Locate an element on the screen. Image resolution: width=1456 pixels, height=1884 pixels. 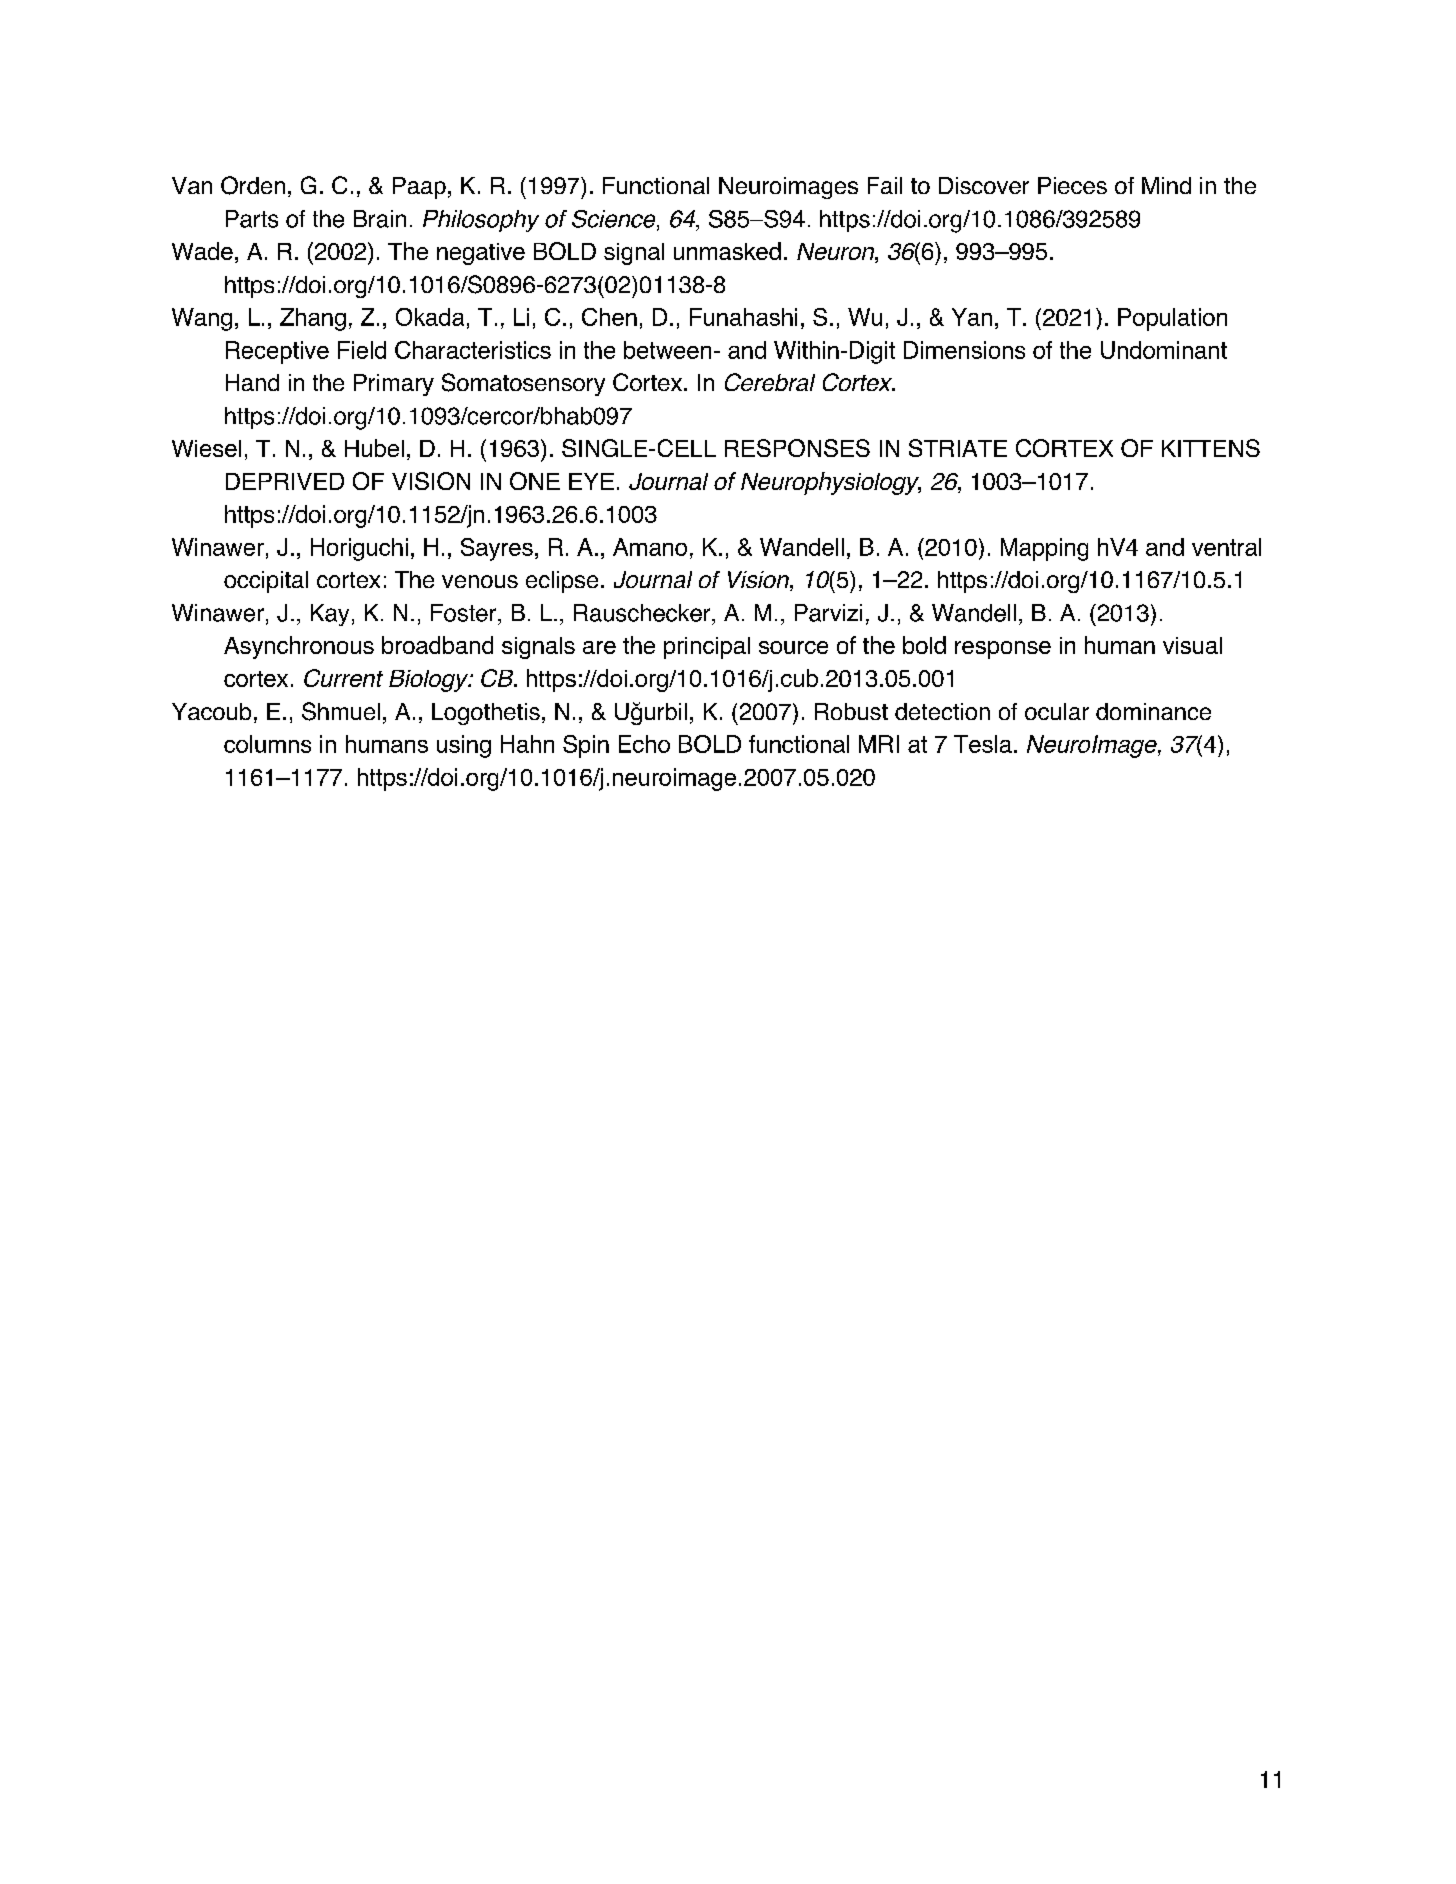
Cerebral is located at coordinates (770, 382).
